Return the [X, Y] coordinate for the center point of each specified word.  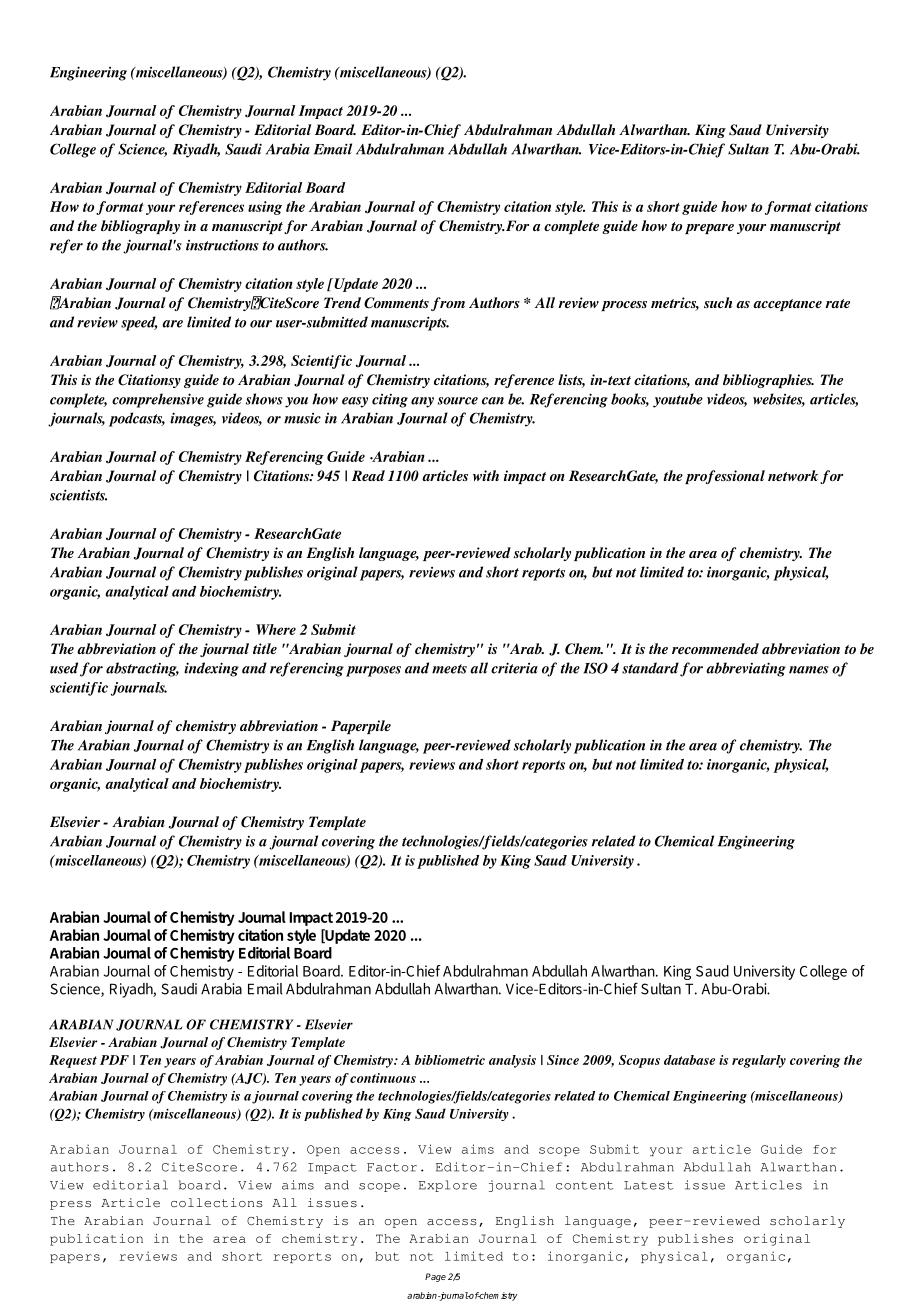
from [448, 304]
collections [217, 1203]
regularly [759, 1061]
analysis [512, 1061]
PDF [114, 1060]
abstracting [142, 669]
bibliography [140, 227]
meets [449, 669]
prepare [709, 229]
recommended [715, 648]
